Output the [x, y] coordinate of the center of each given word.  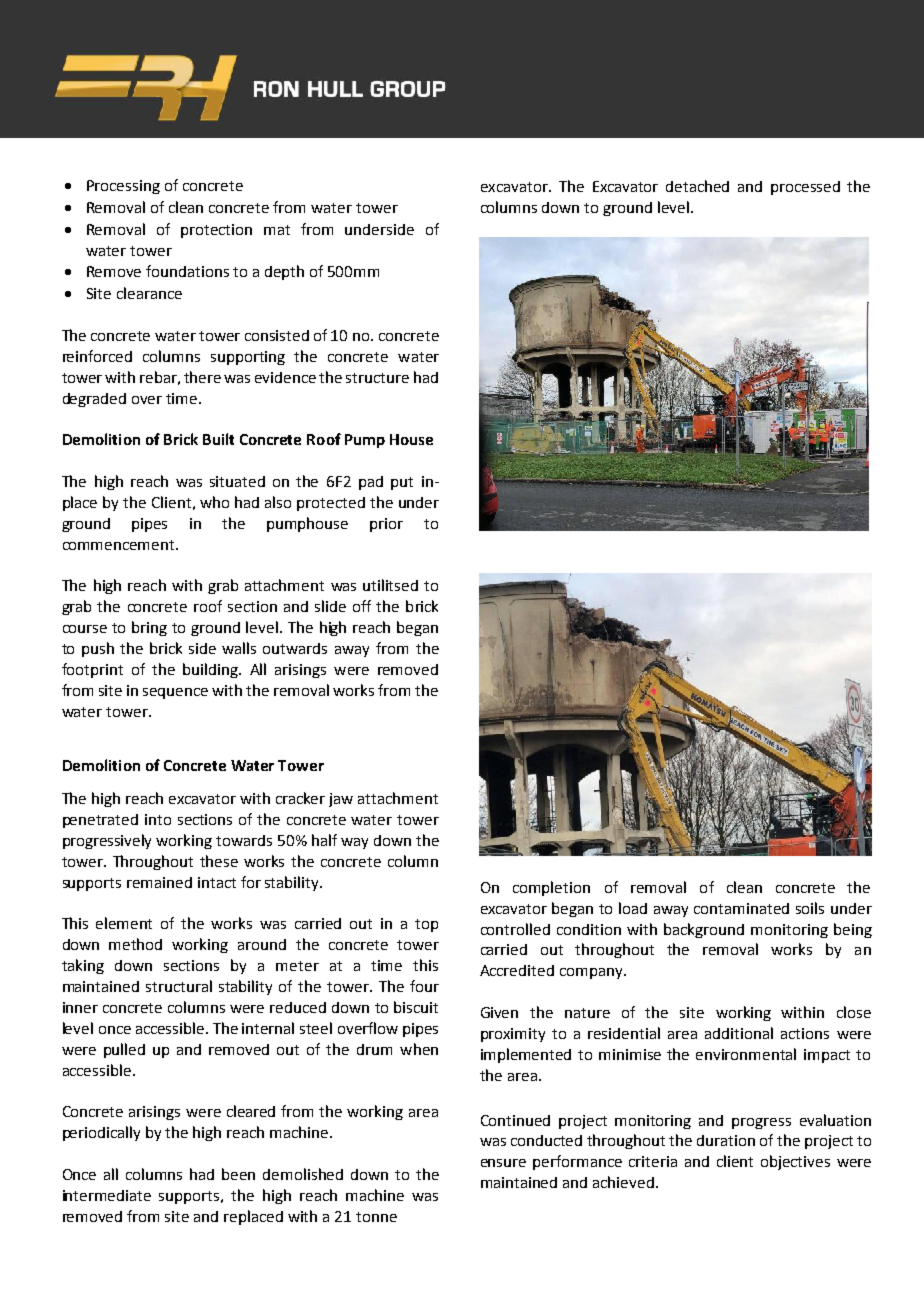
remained [159, 882]
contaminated [741, 908]
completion [551, 888]
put [402, 483]
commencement [120, 545]
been [238, 1174]
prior [386, 525]
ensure [503, 1163]
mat [277, 230]
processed [805, 188]
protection [216, 231]
